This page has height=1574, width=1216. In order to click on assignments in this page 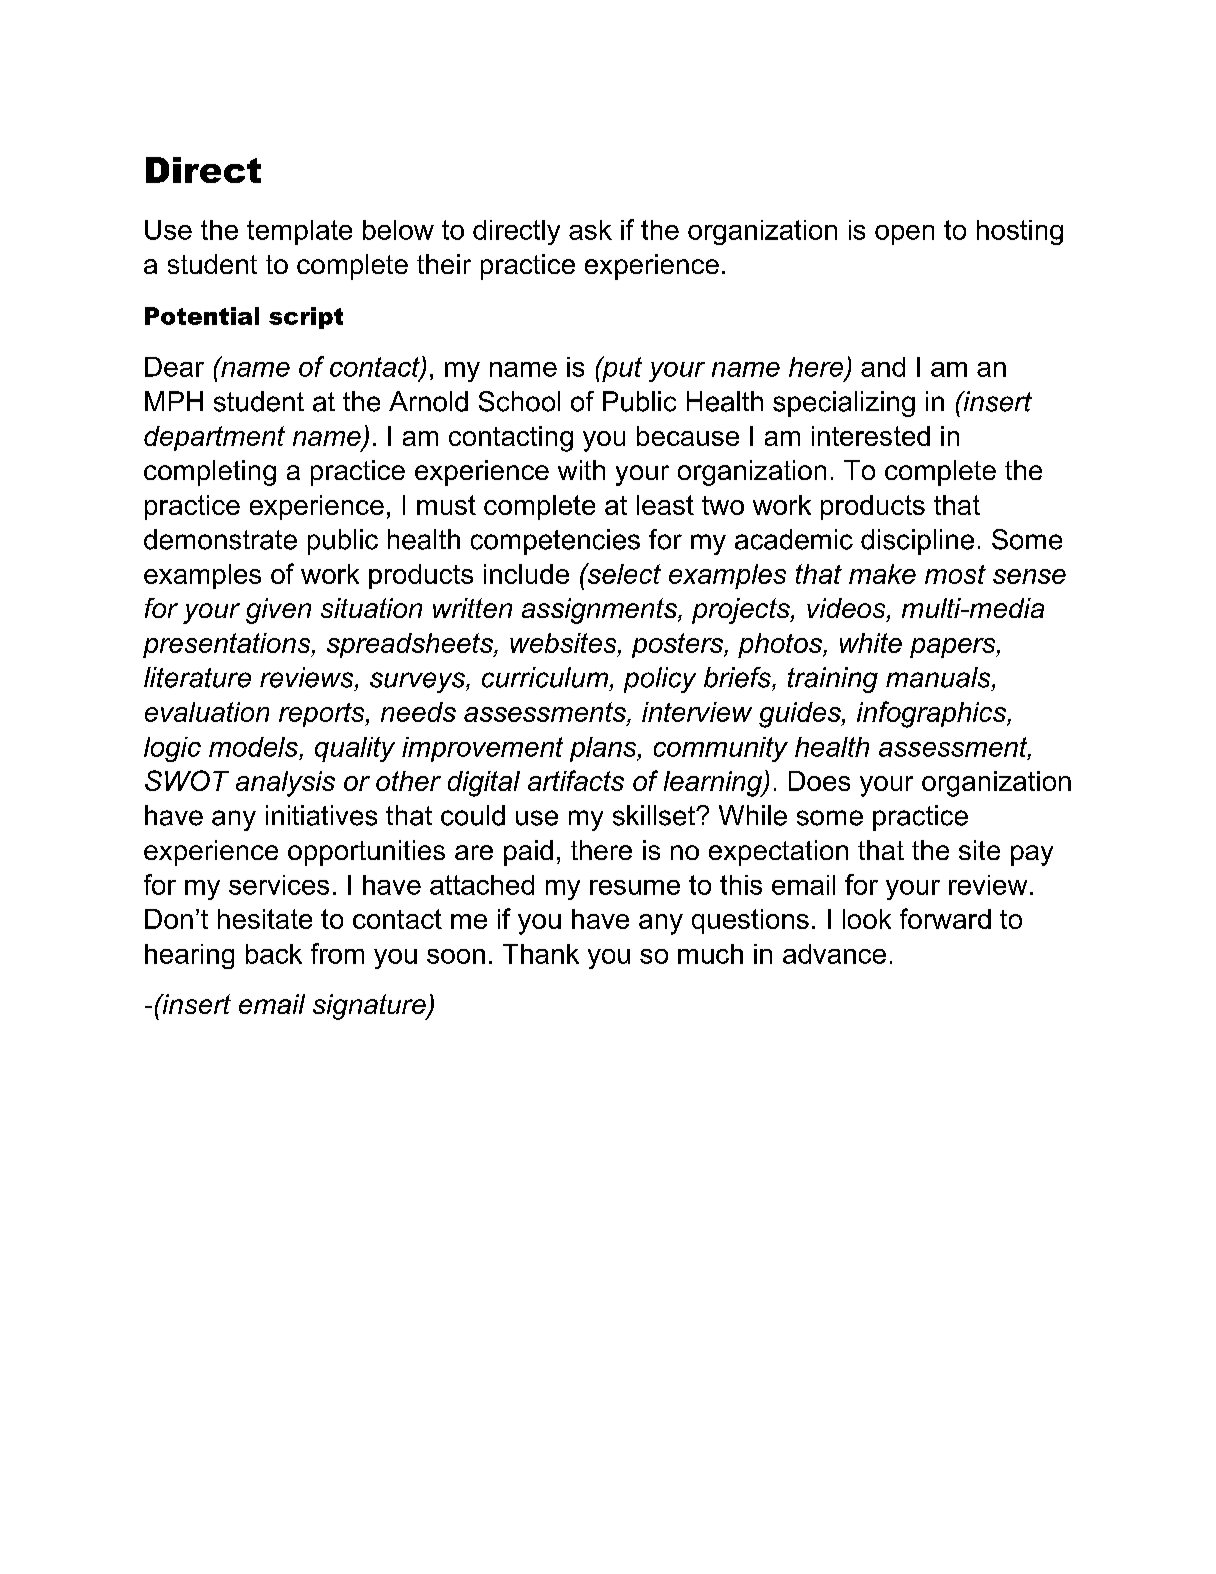, I will do `click(600, 611)`.
